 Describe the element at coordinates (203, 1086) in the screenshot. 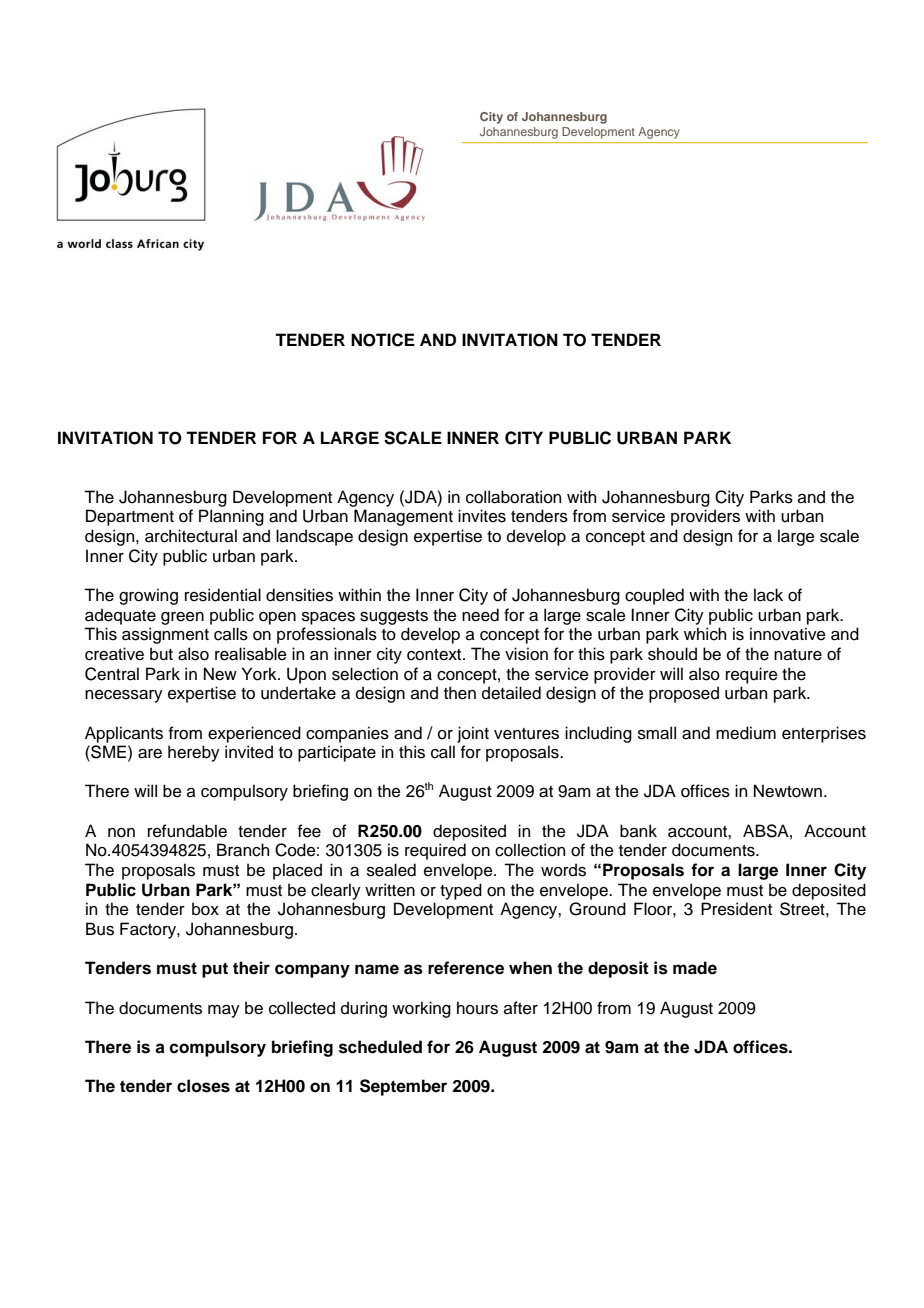

I see `closes` at that location.
